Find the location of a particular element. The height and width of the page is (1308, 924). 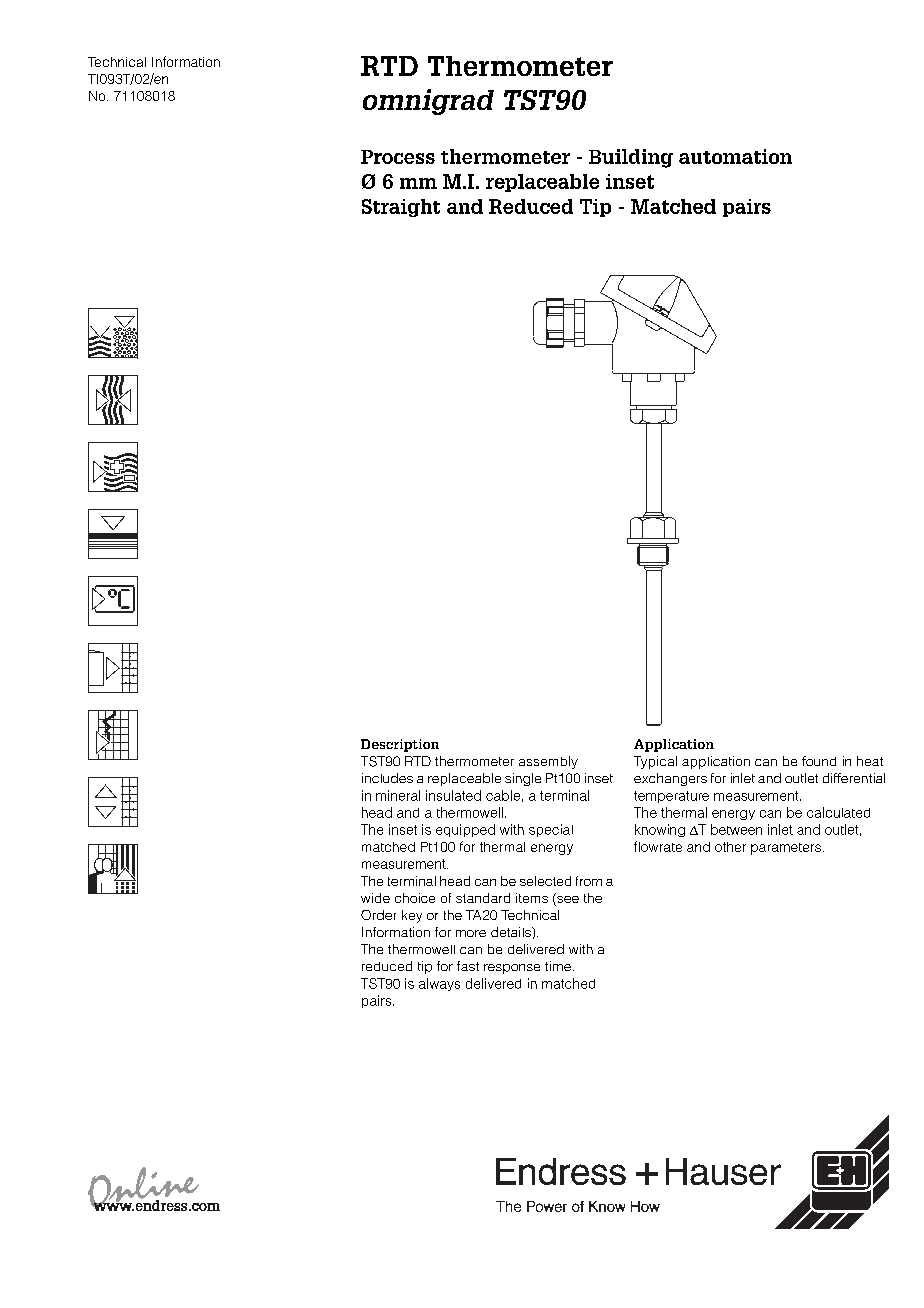

Building is located at coordinates (631, 158).
